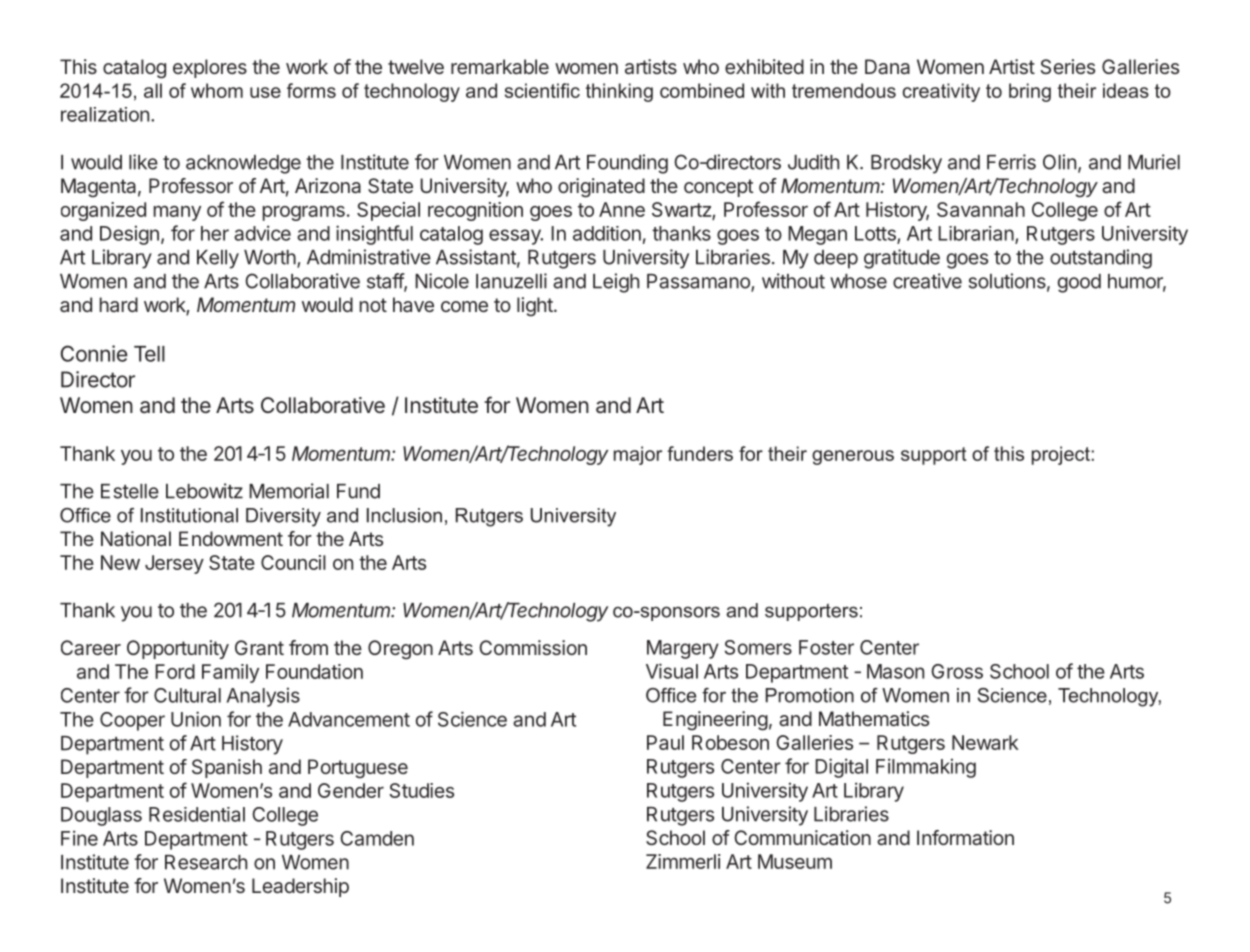  I want to click on whom, so click(217, 90).
